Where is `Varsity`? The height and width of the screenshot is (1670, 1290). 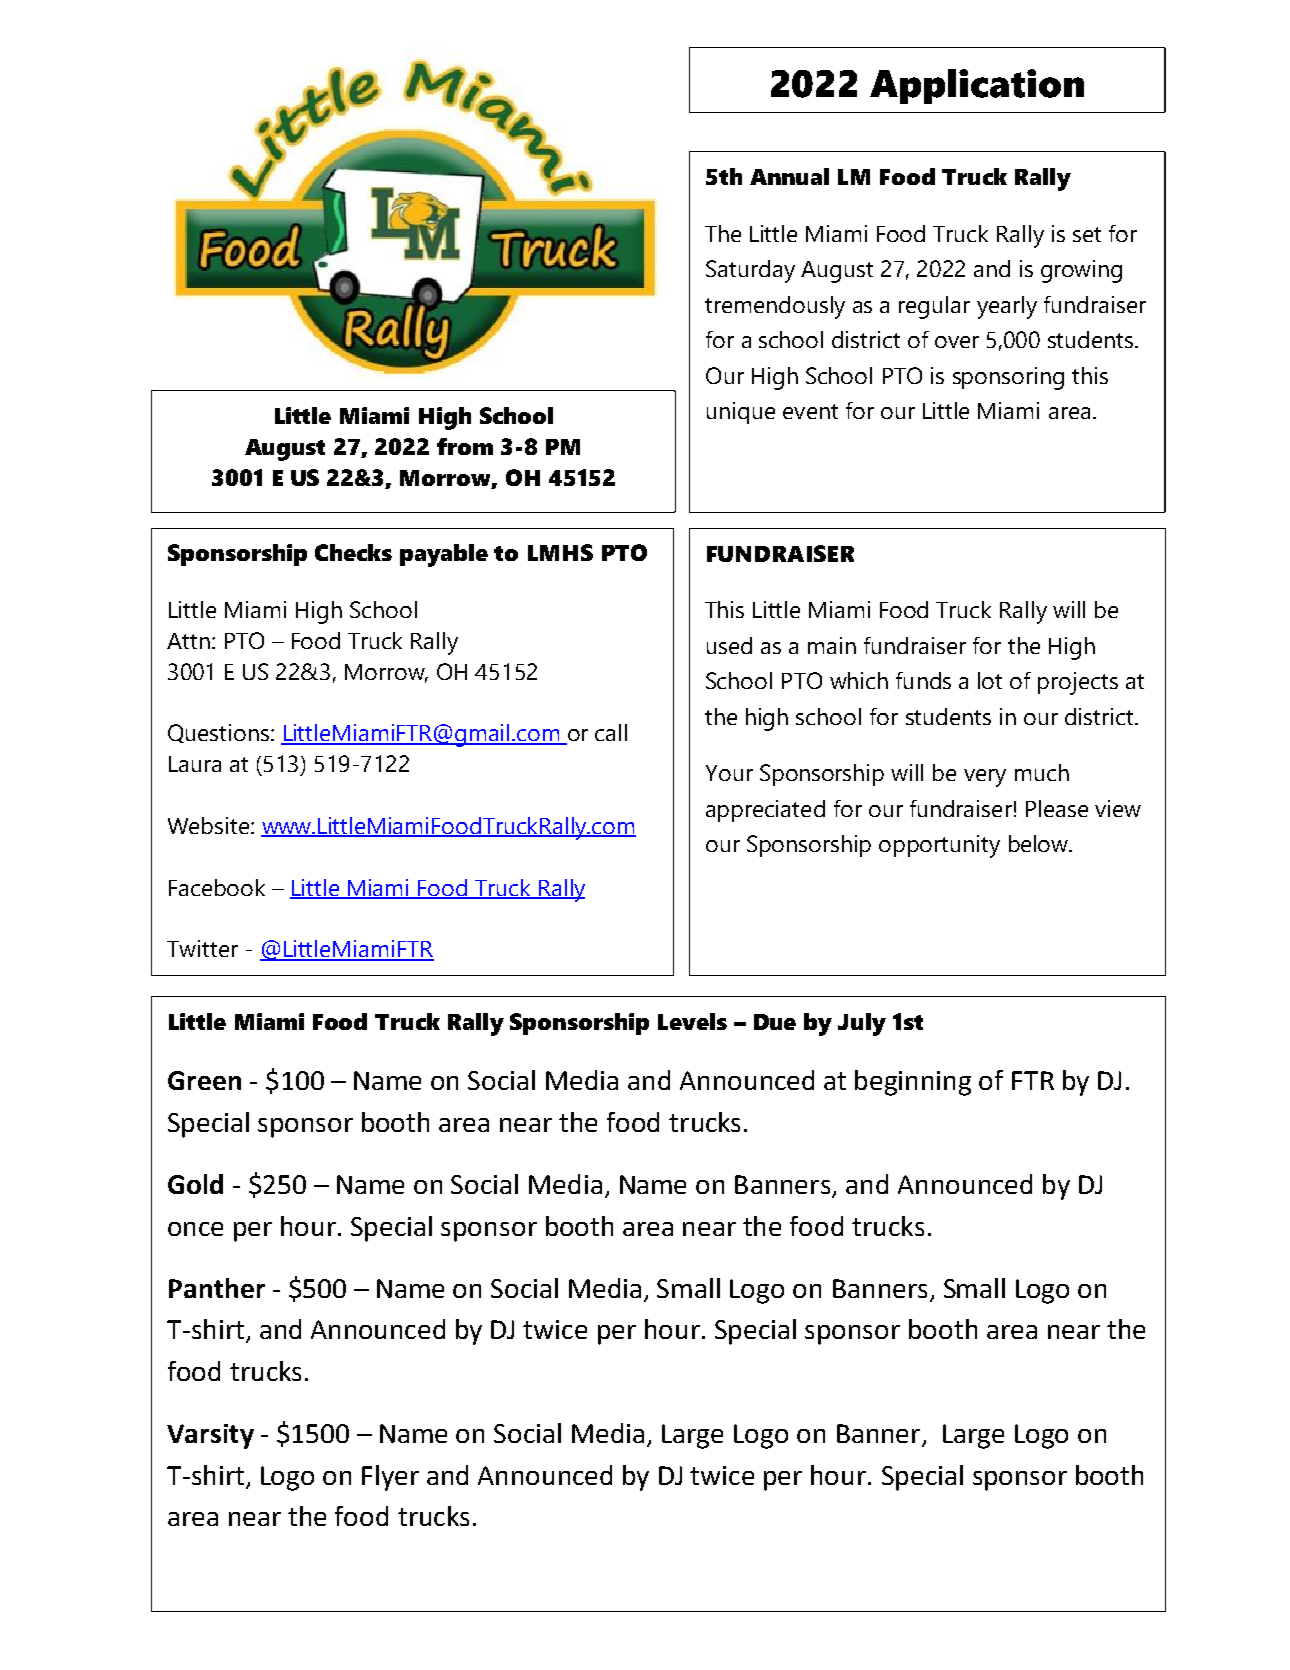 Varsity is located at coordinates (210, 1436).
